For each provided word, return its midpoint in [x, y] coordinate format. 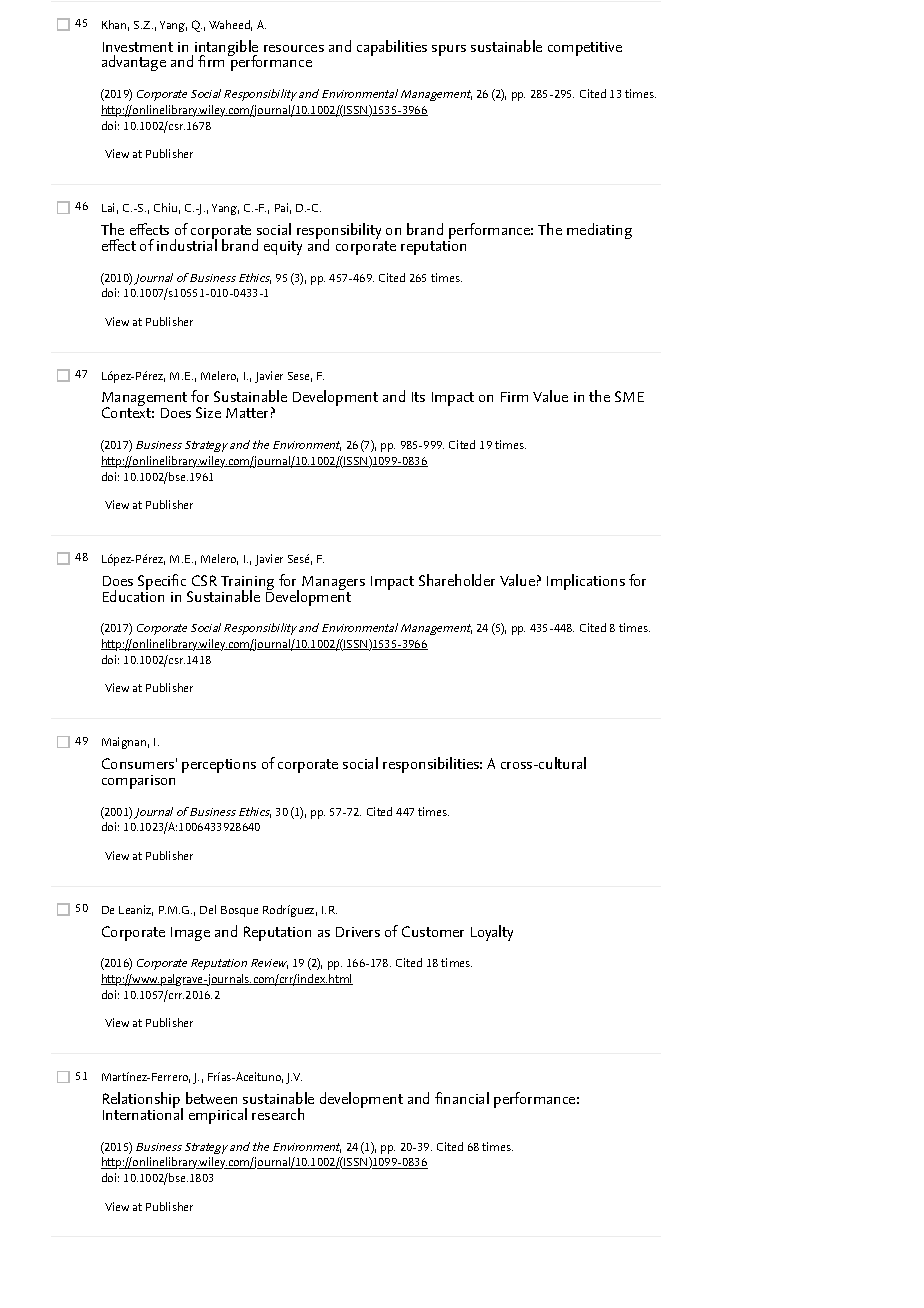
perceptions [219, 766]
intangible [226, 49]
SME [629, 396]
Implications [586, 582]
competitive [585, 49]
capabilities [392, 48]
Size [208, 412]
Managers [333, 584]
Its [418, 397]
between [211, 1098]
